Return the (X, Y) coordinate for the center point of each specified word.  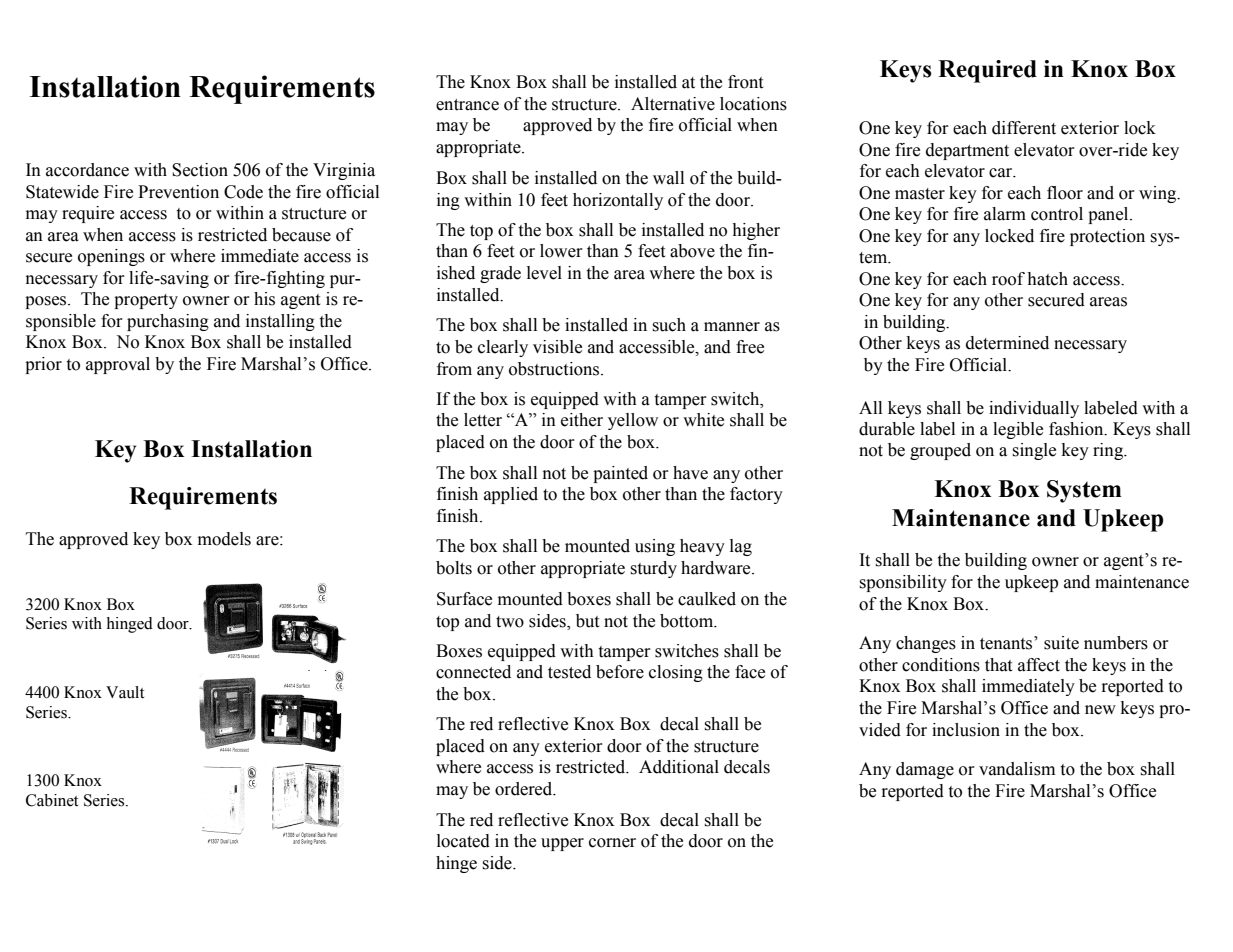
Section (200, 170)
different (1024, 128)
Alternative (673, 104)
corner (612, 843)
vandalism (1017, 769)
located (463, 841)
